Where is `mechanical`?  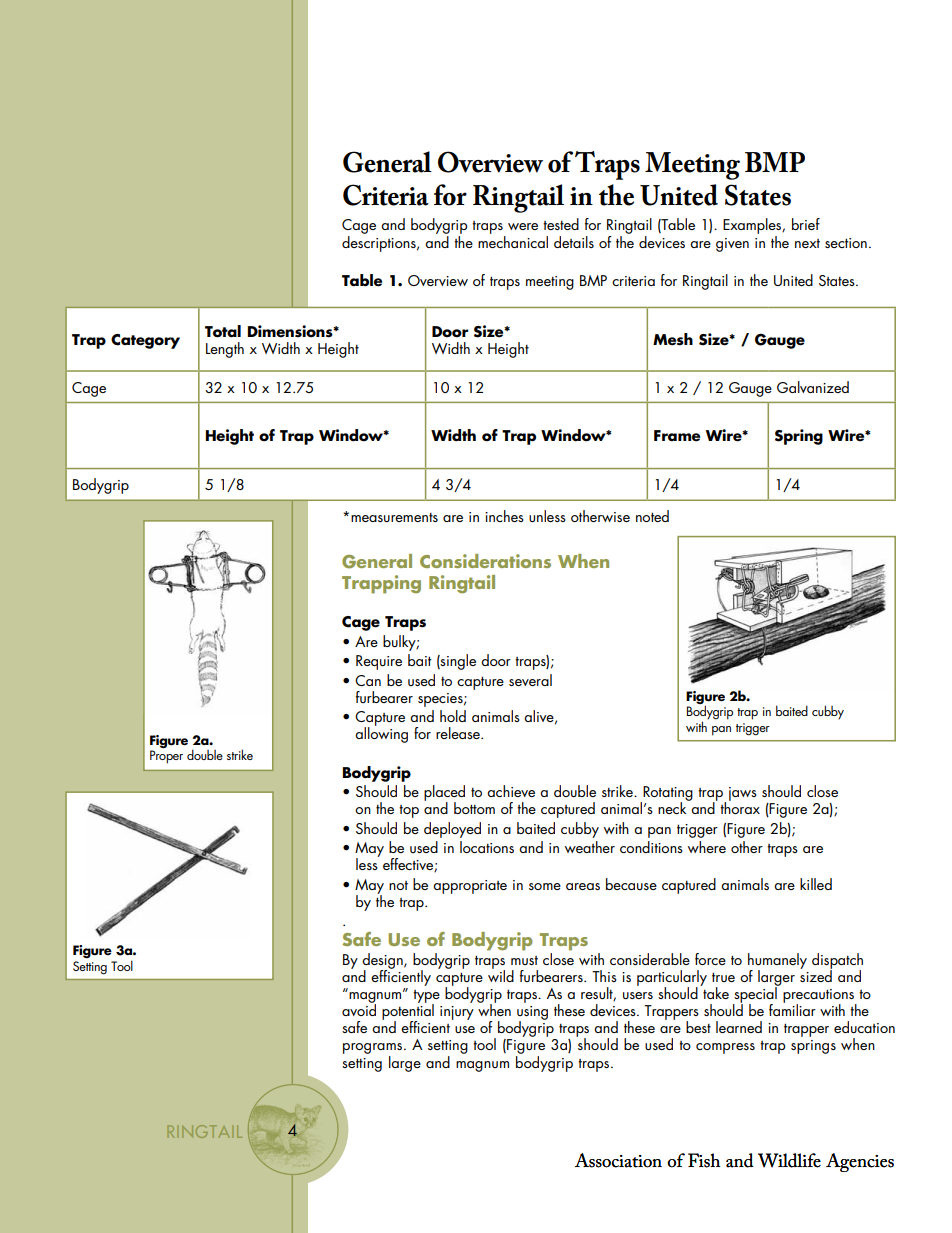 mechanical is located at coordinates (513, 240).
